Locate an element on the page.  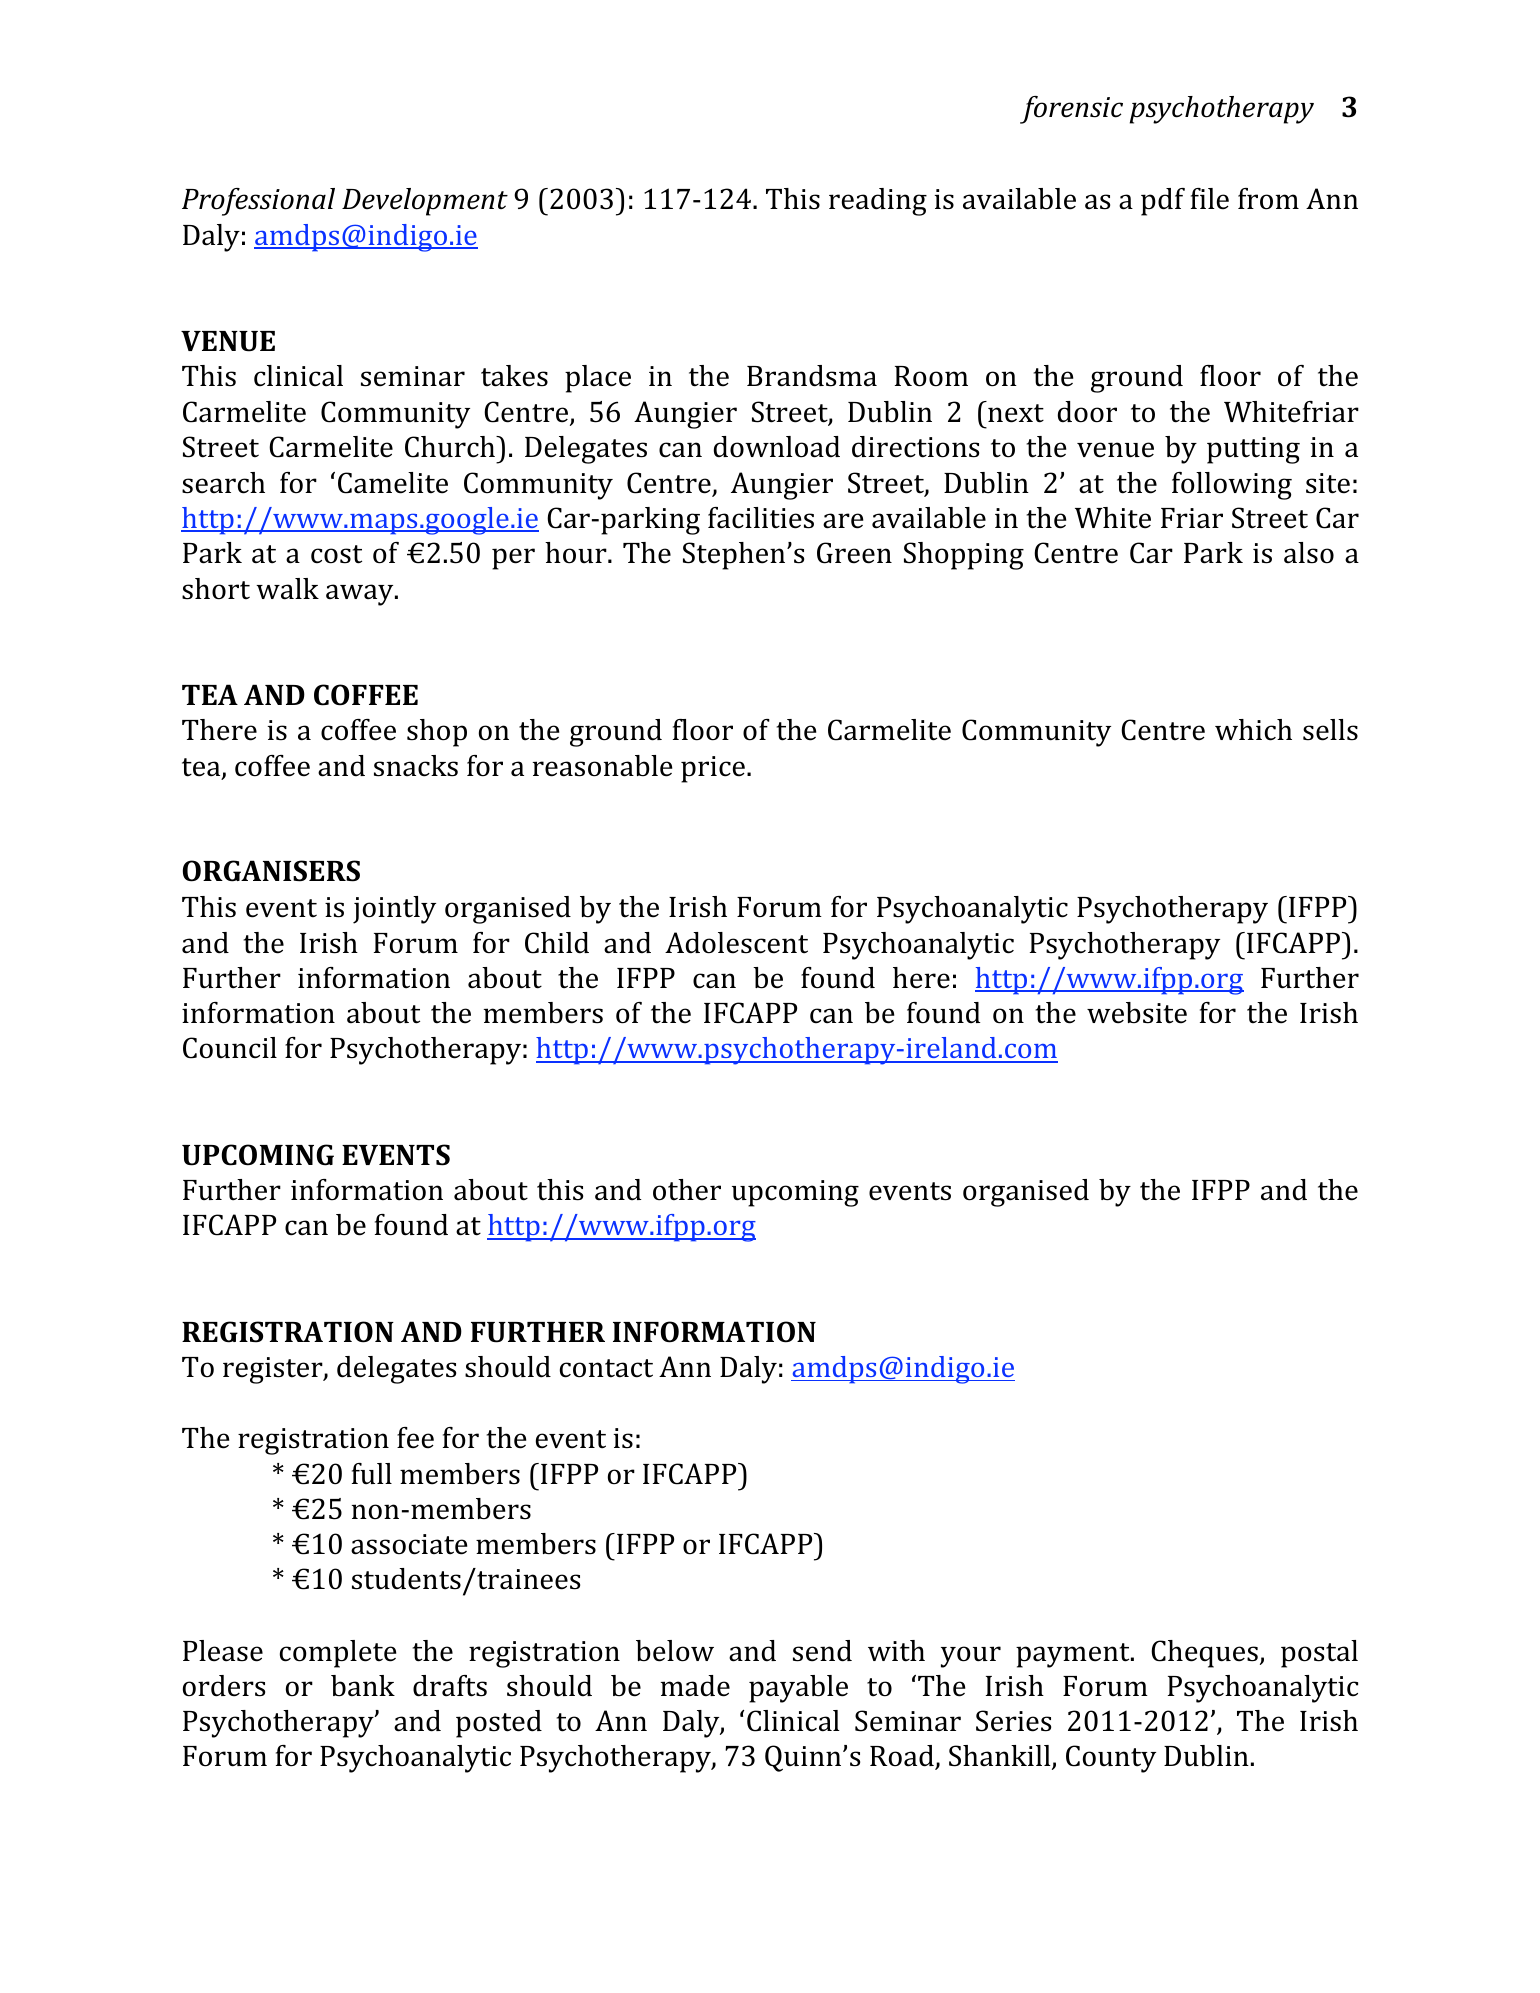
payable is located at coordinates (798, 1689).
